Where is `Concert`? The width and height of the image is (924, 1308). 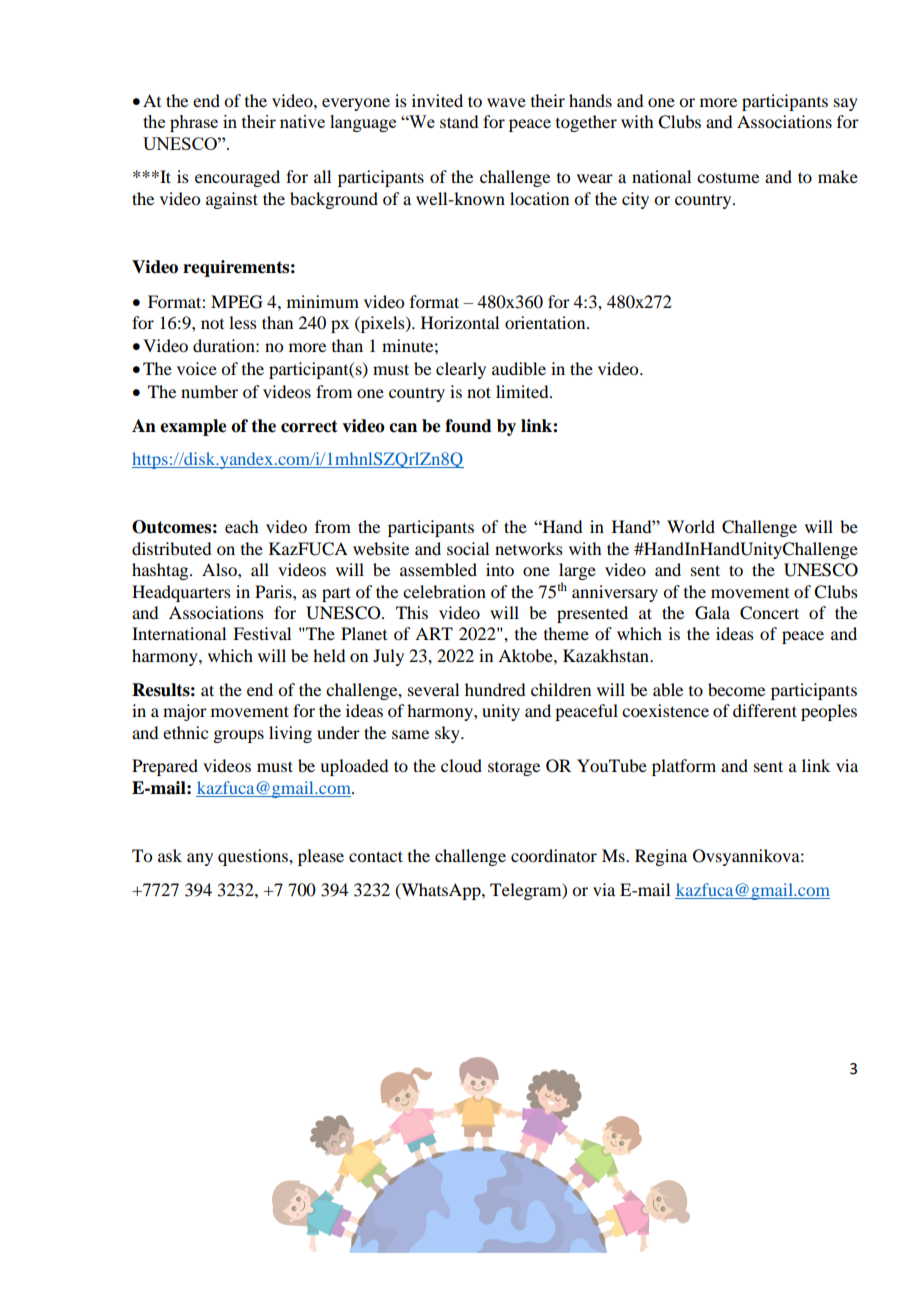 Concert is located at coordinates (769, 613).
